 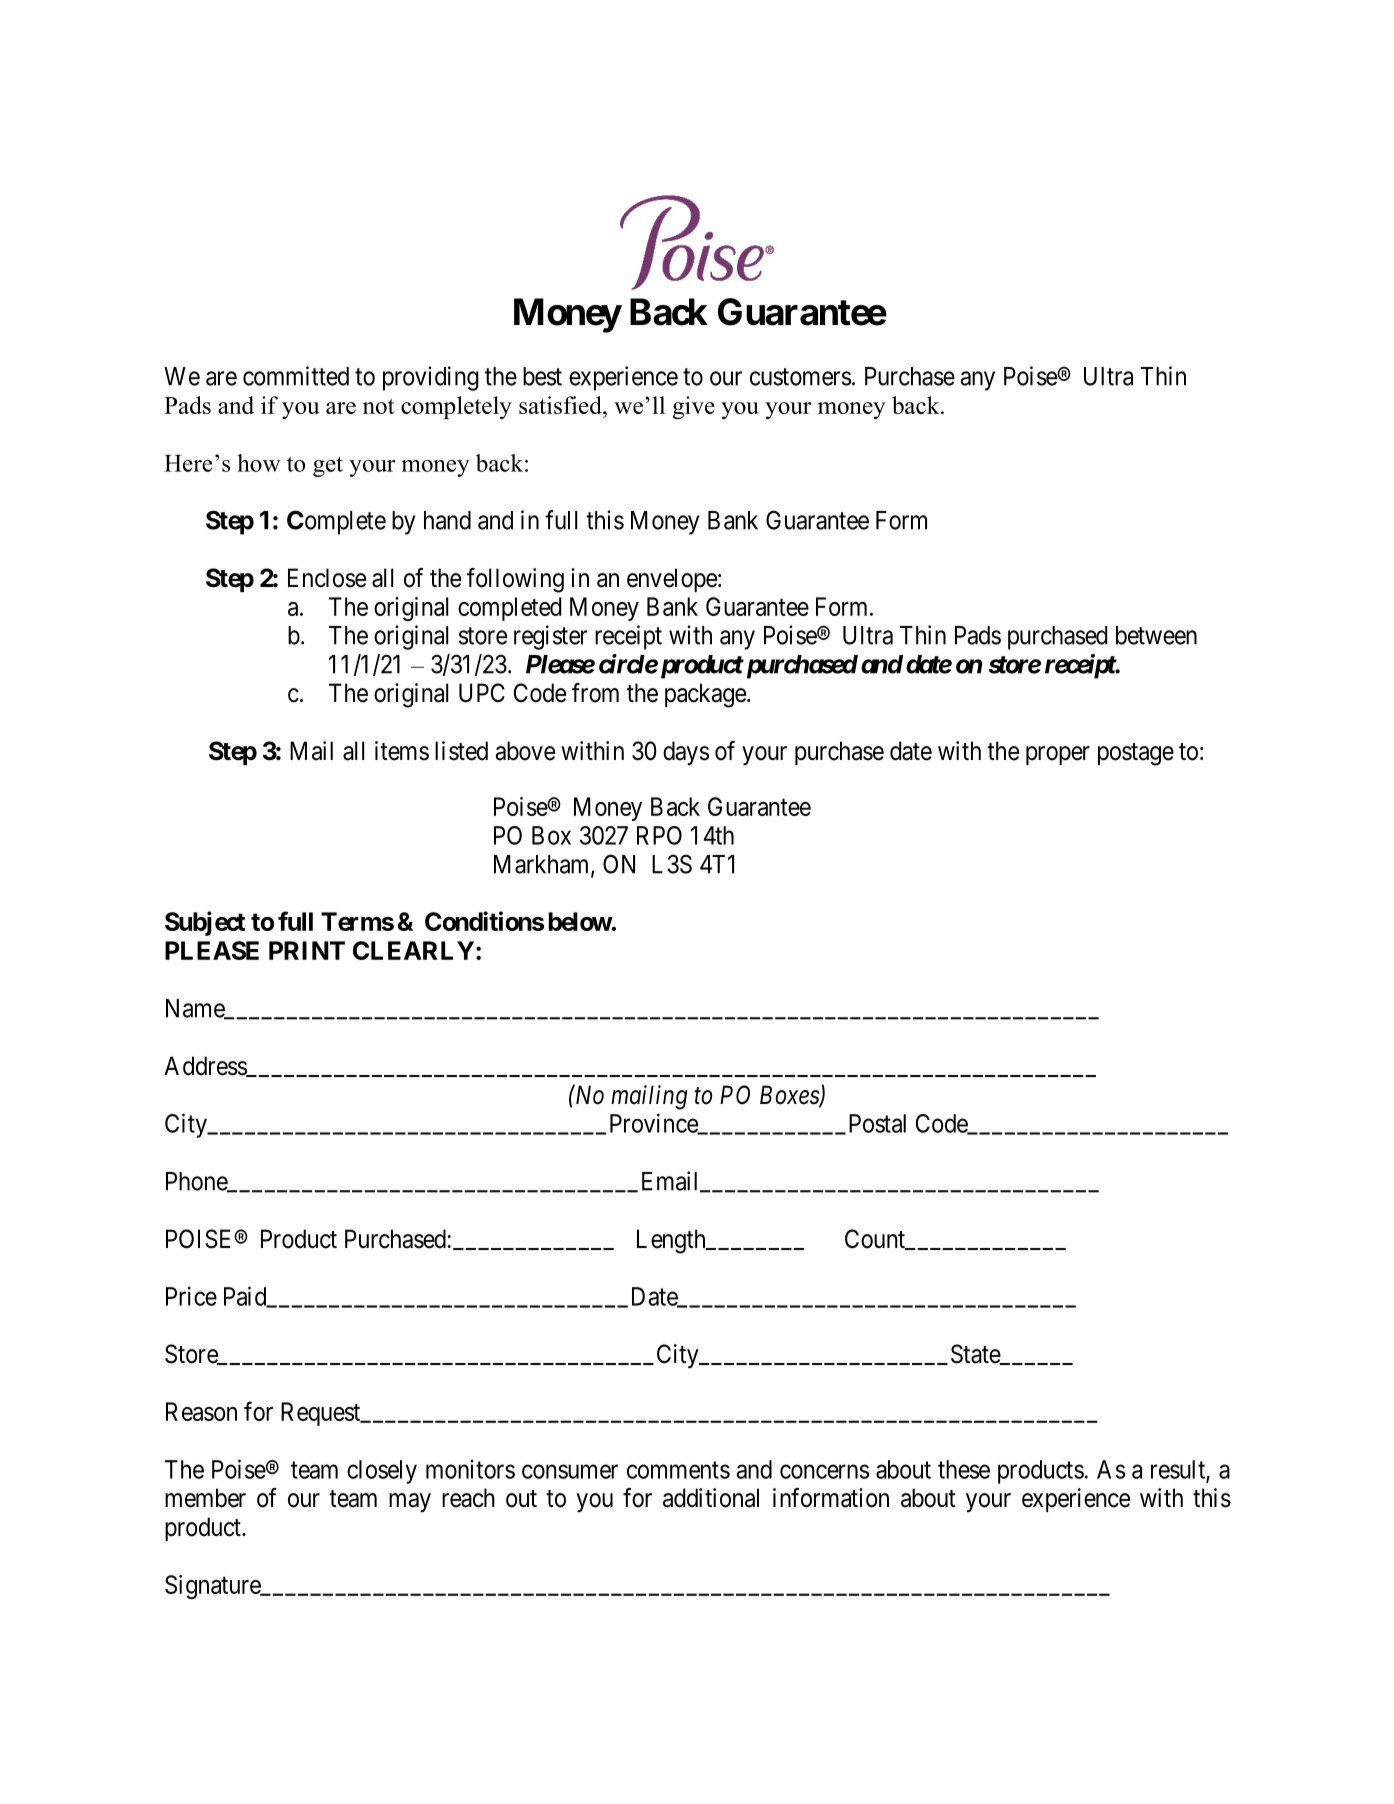 I want to click on proper, so click(x=1058, y=755).
